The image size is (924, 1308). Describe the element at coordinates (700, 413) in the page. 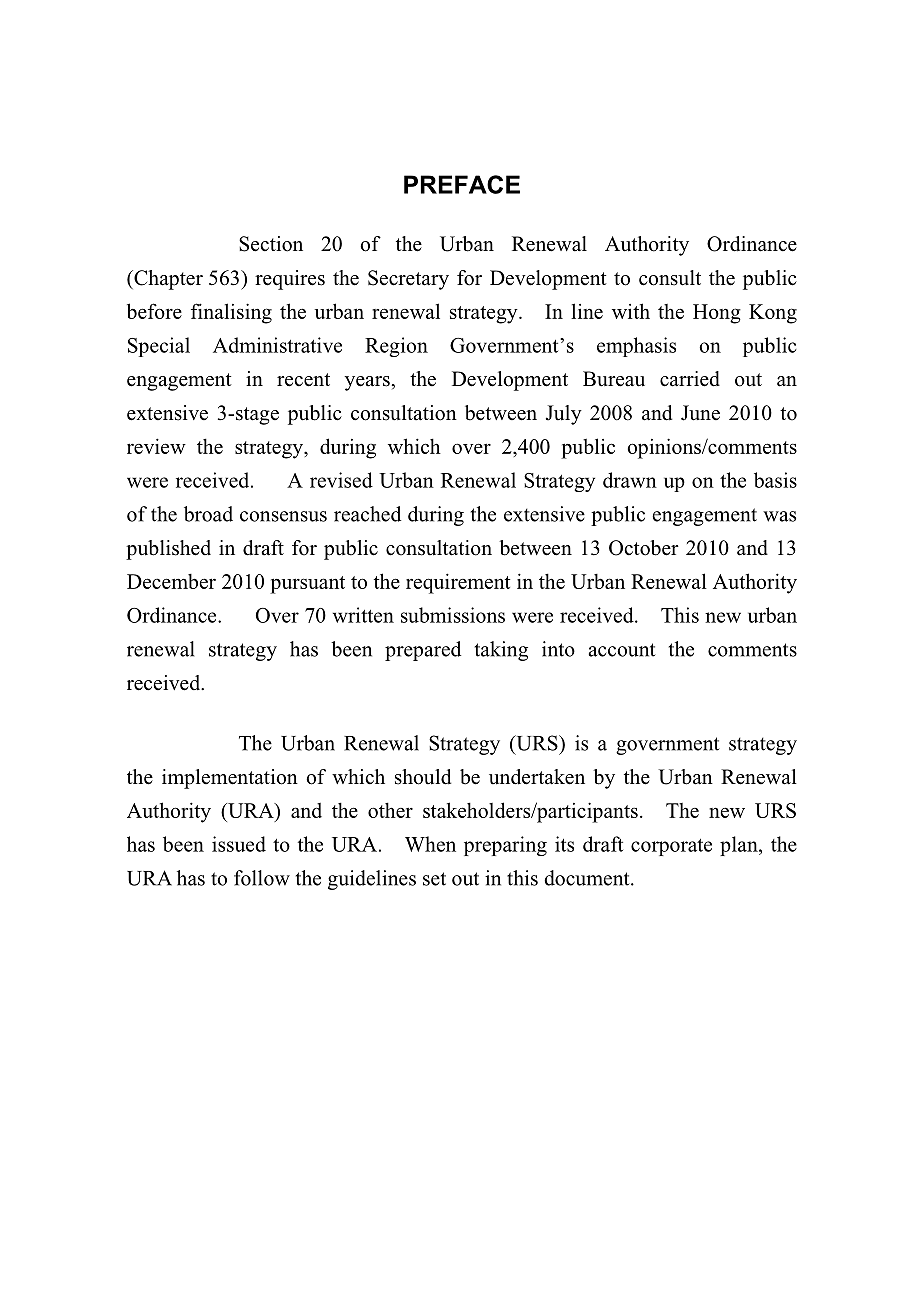

I see `June` at that location.
